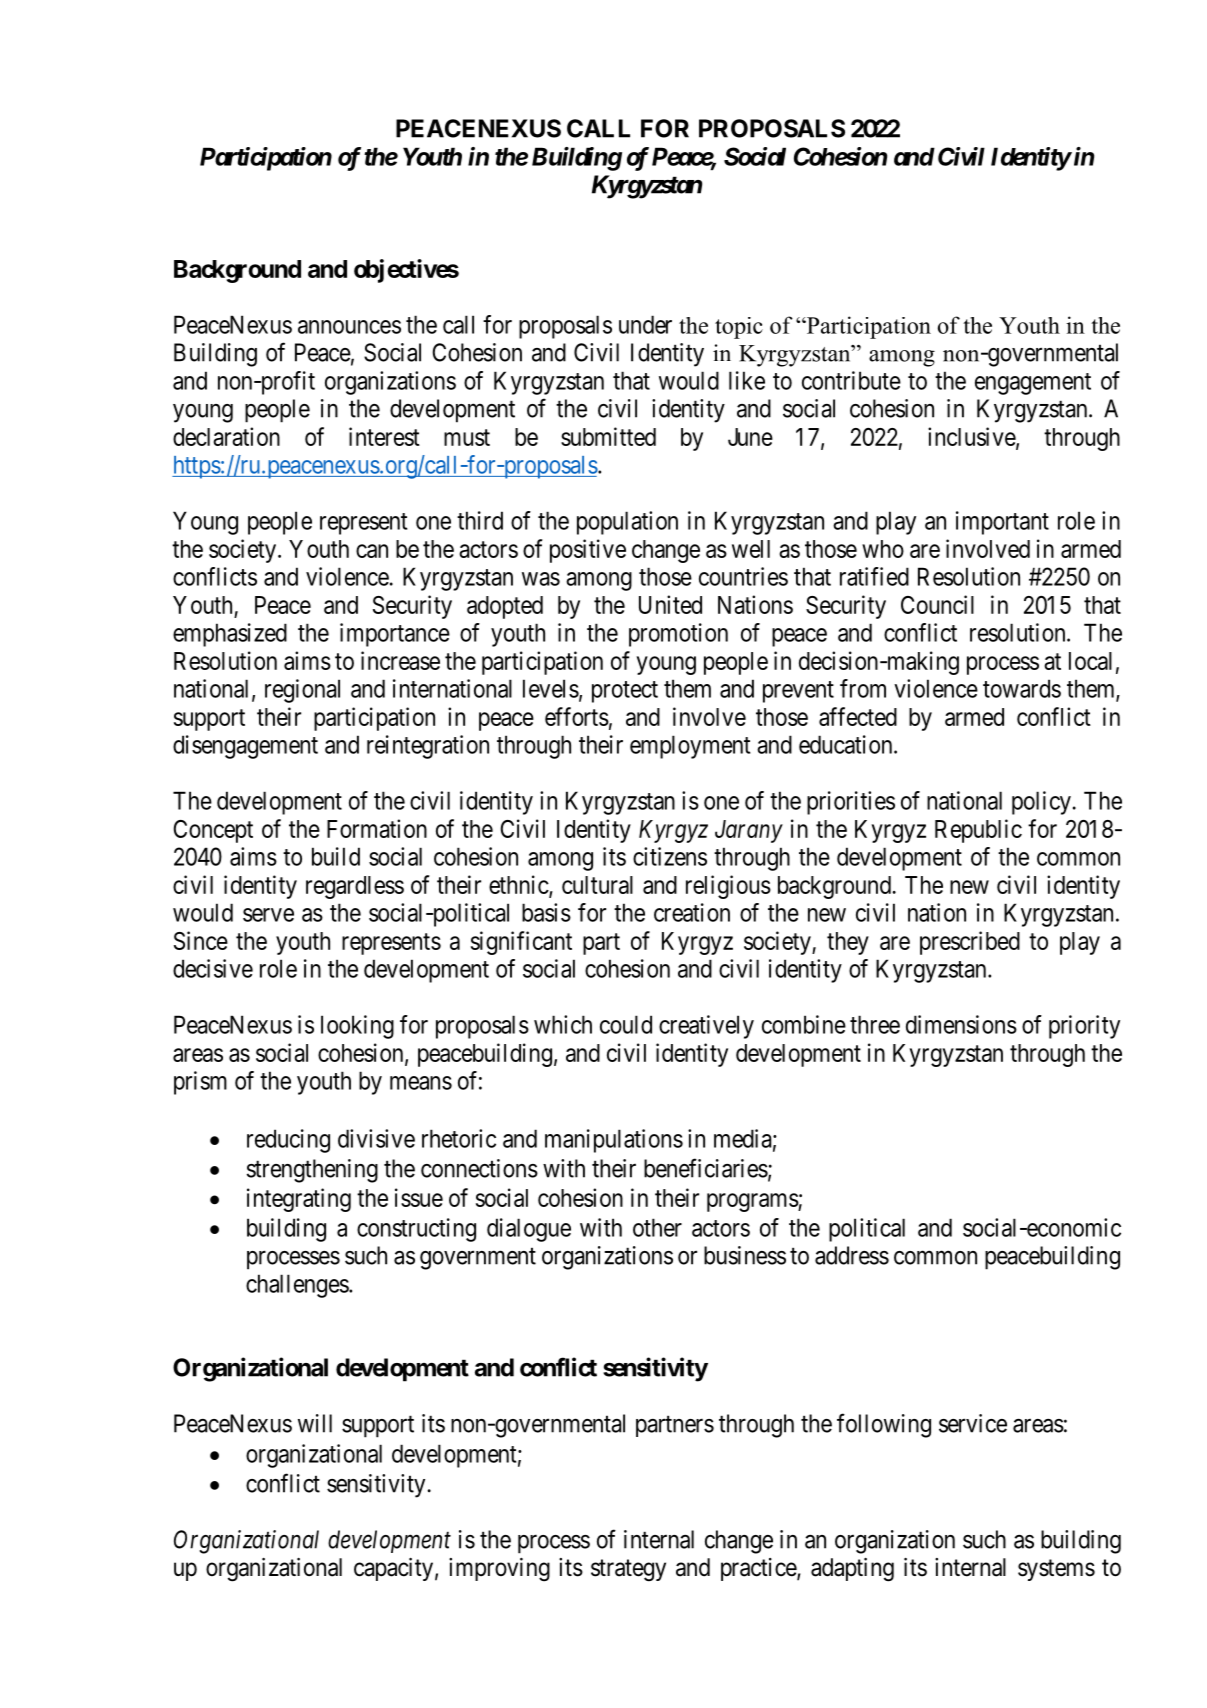  Describe the element at coordinates (377, 828) in the document. I see `Formation` at that location.
